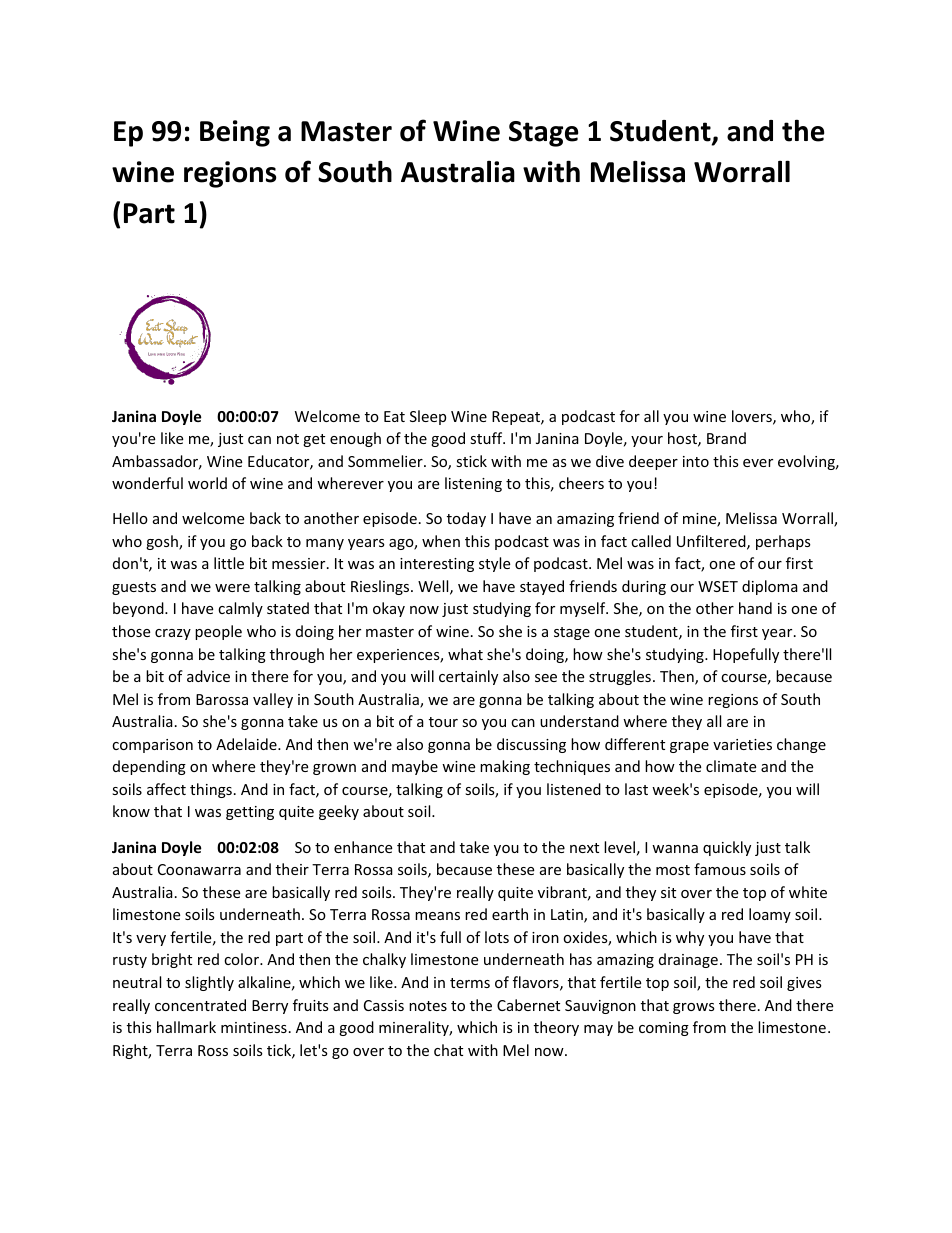 The height and width of the page is (1233, 952). Describe the element at coordinates (494, 564) in the page. I see `style` at that location.
